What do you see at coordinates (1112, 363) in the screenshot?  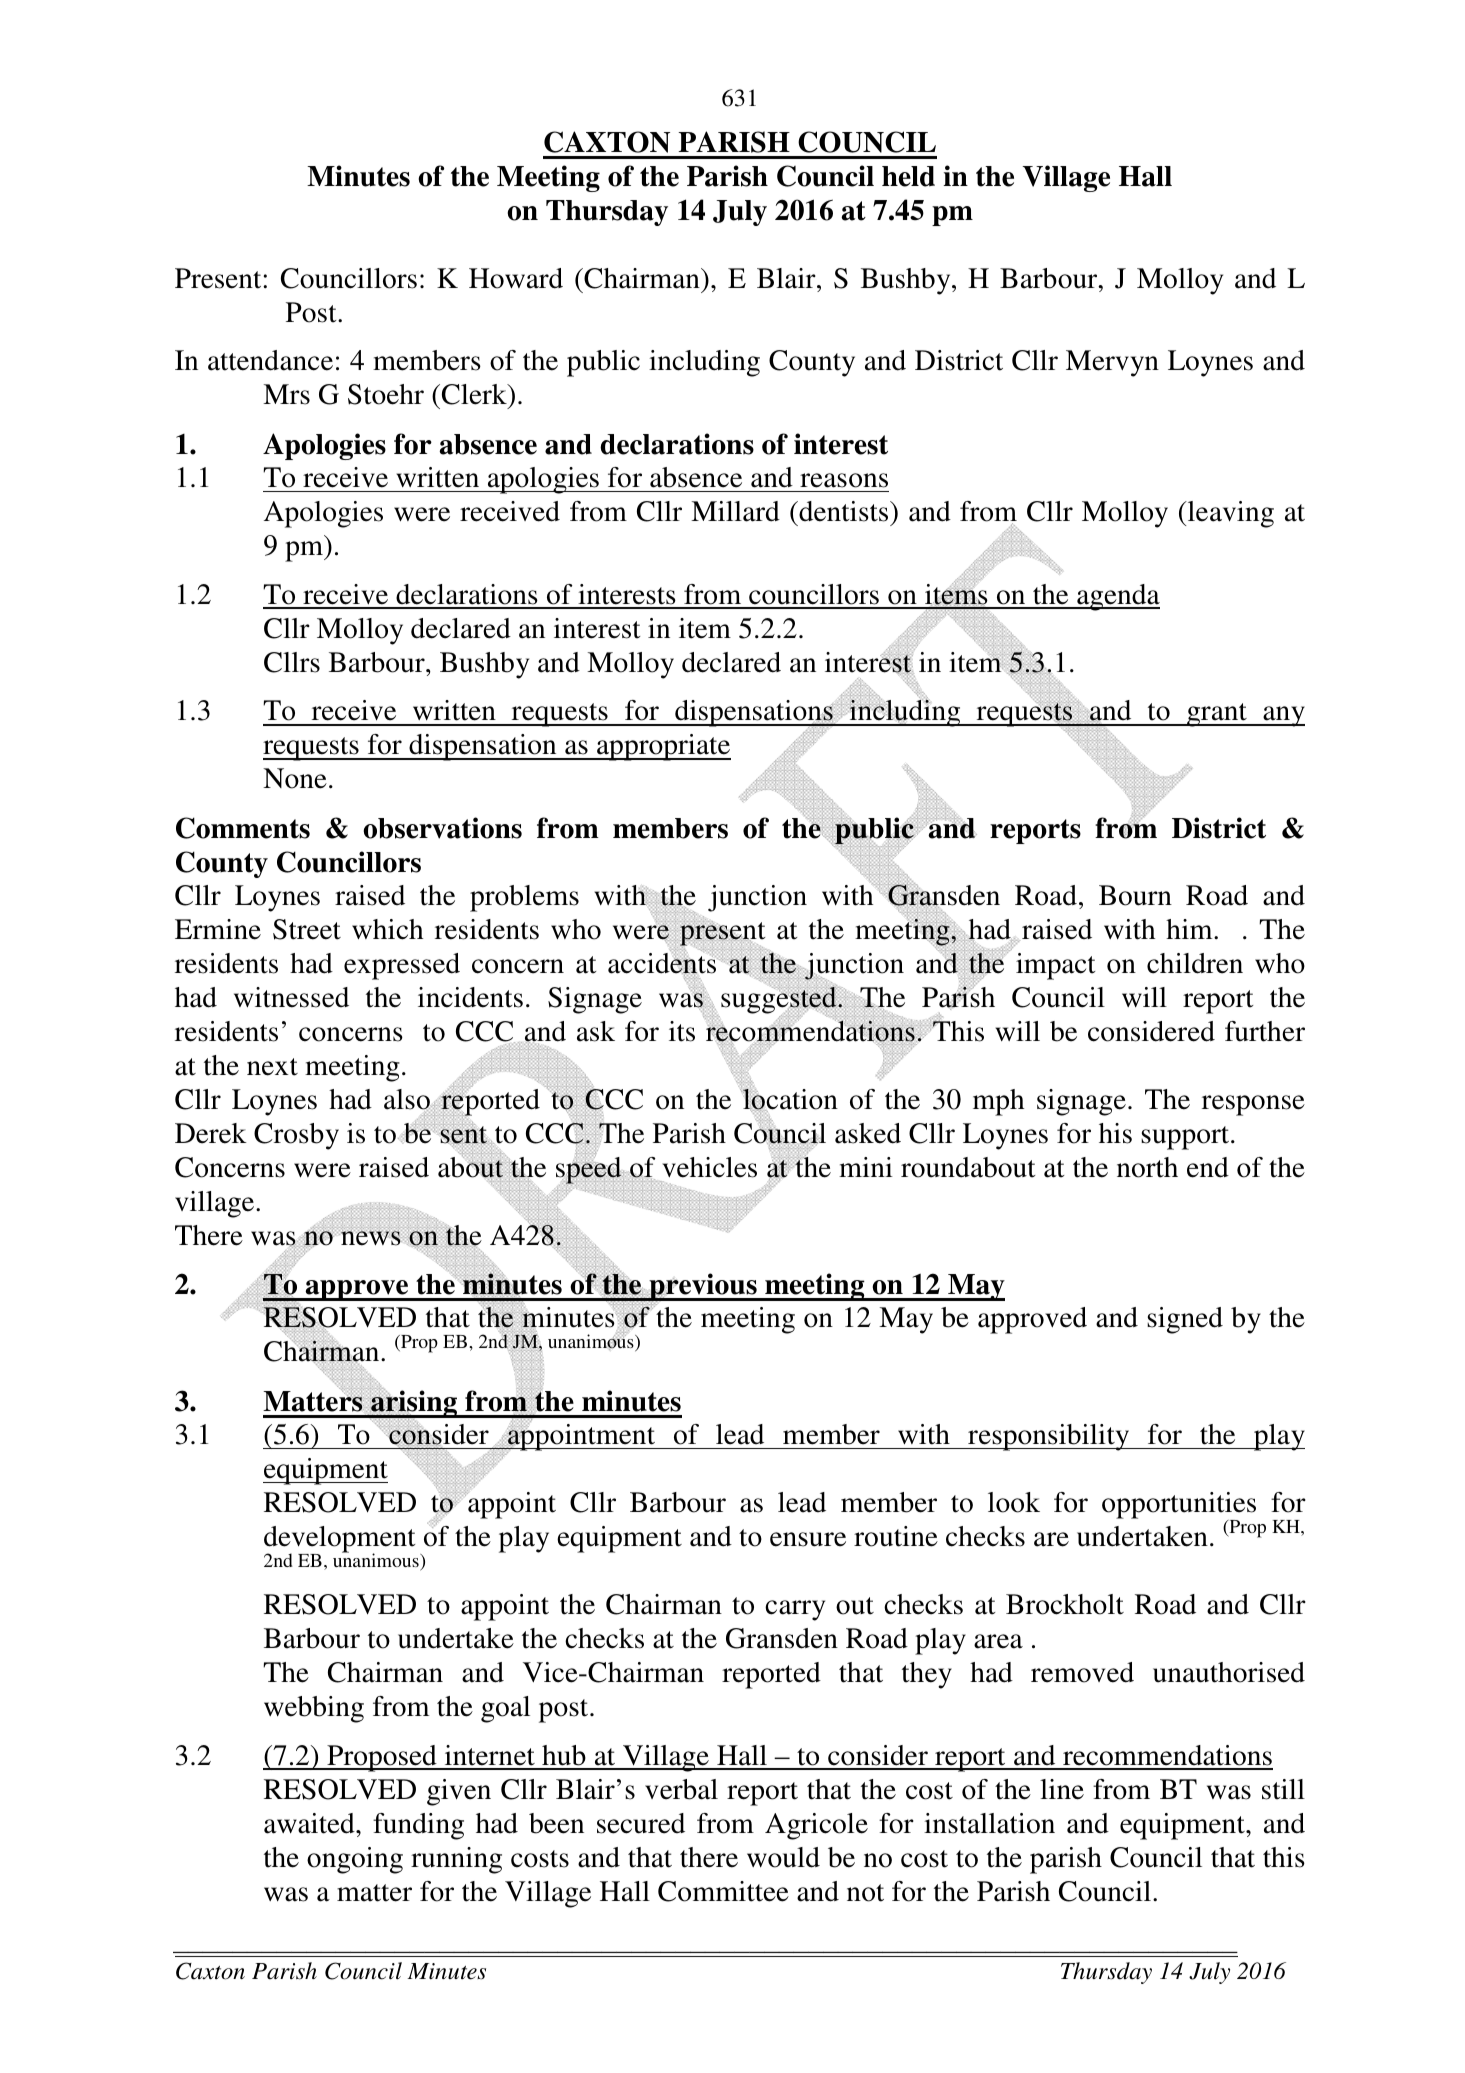 I see `Mervyn` at bounding box center [1112, 363].
